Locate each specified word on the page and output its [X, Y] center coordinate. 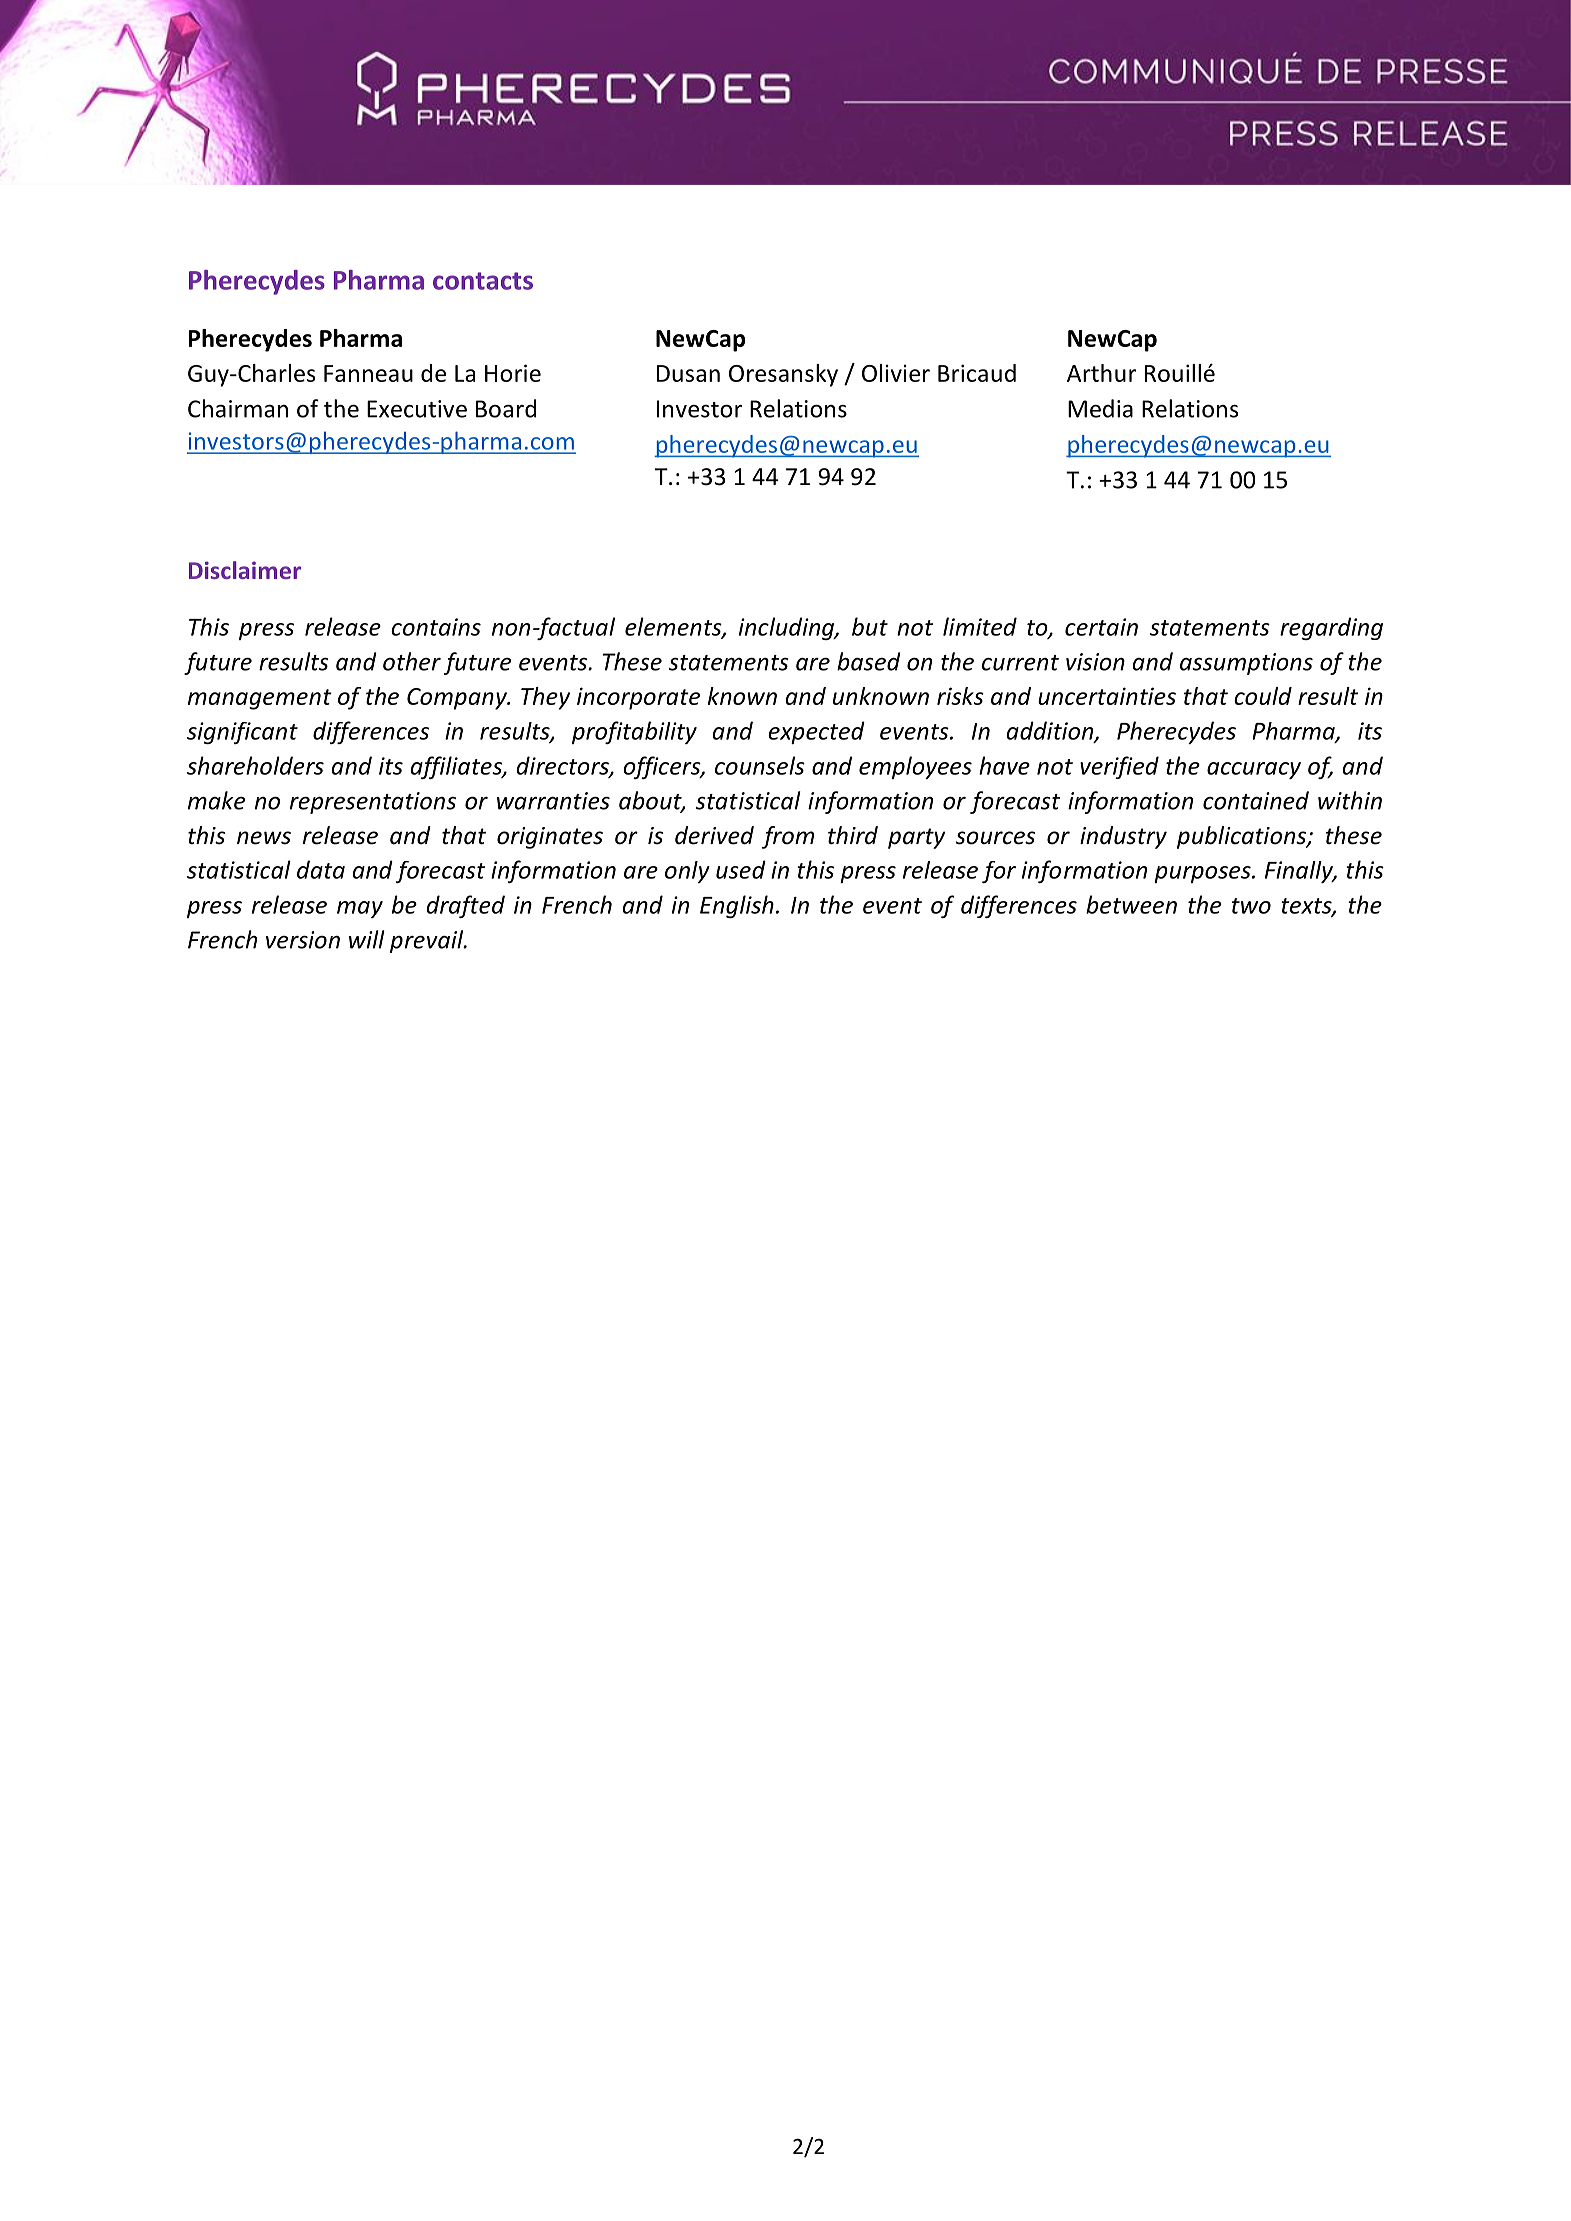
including [787, 628]
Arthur [1102, 373]
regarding [1331, 628]
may [360, 909]
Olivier [896, 373]
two [1251, 906]
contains [436, 627]
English [737, 906]
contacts [483, 281]
